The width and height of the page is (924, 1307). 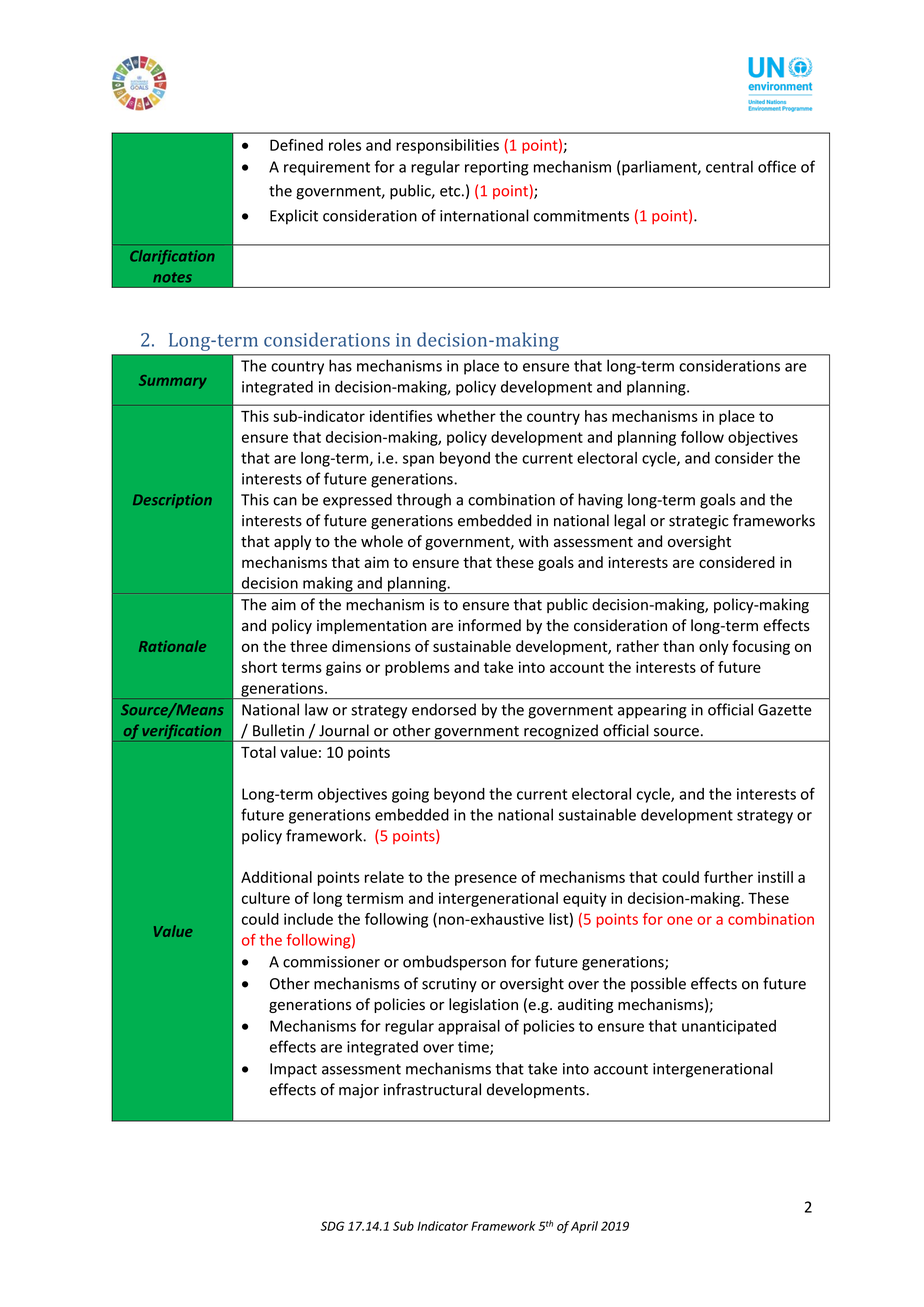 What do you see at coordinates (296, 145) in the page?
I see `Defined` at bounding box center [296, 145].
